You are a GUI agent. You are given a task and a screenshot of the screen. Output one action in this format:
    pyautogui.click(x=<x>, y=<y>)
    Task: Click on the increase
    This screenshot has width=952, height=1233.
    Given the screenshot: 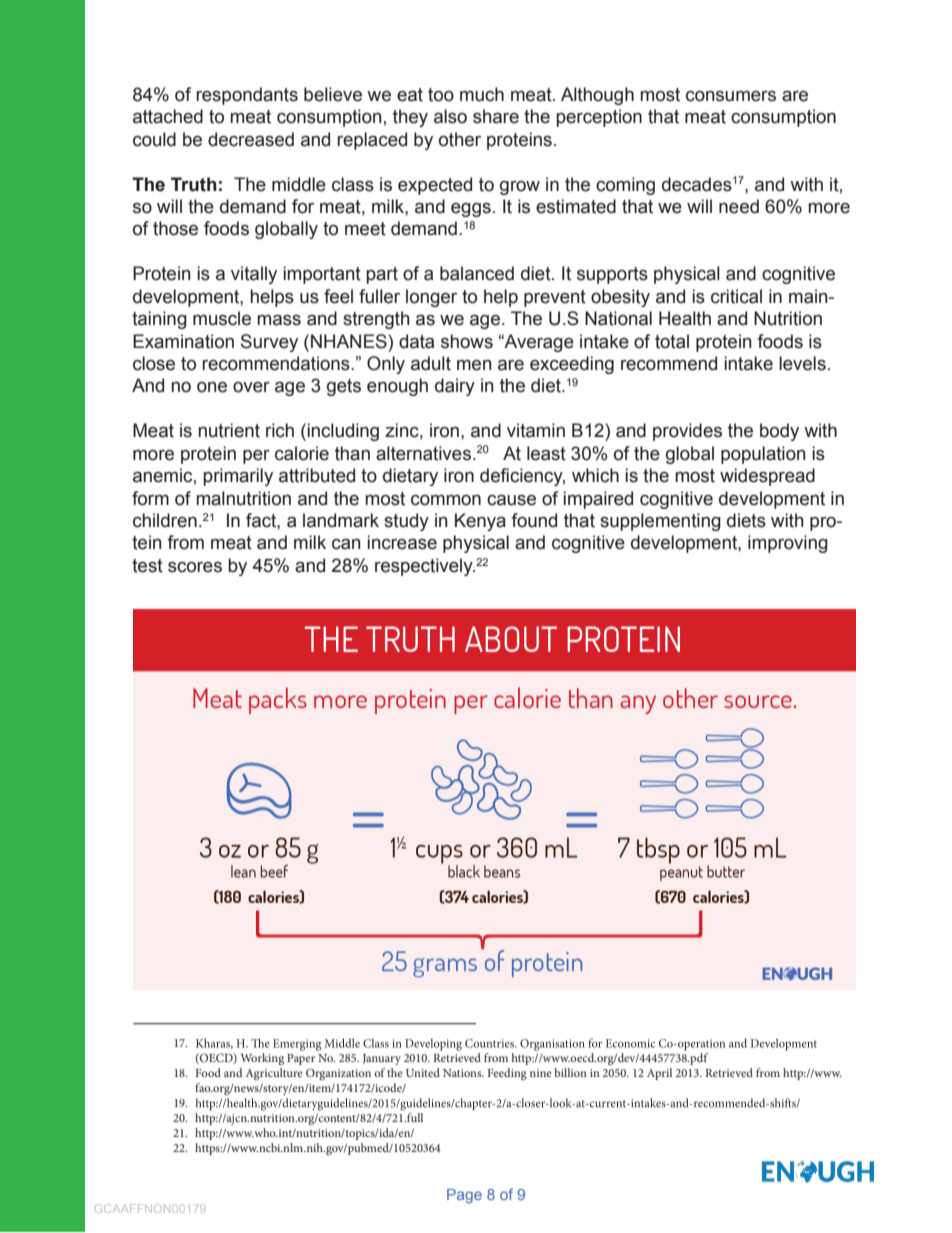 What is the action you would take?
    pyautogui.click(x=402, y=542)
